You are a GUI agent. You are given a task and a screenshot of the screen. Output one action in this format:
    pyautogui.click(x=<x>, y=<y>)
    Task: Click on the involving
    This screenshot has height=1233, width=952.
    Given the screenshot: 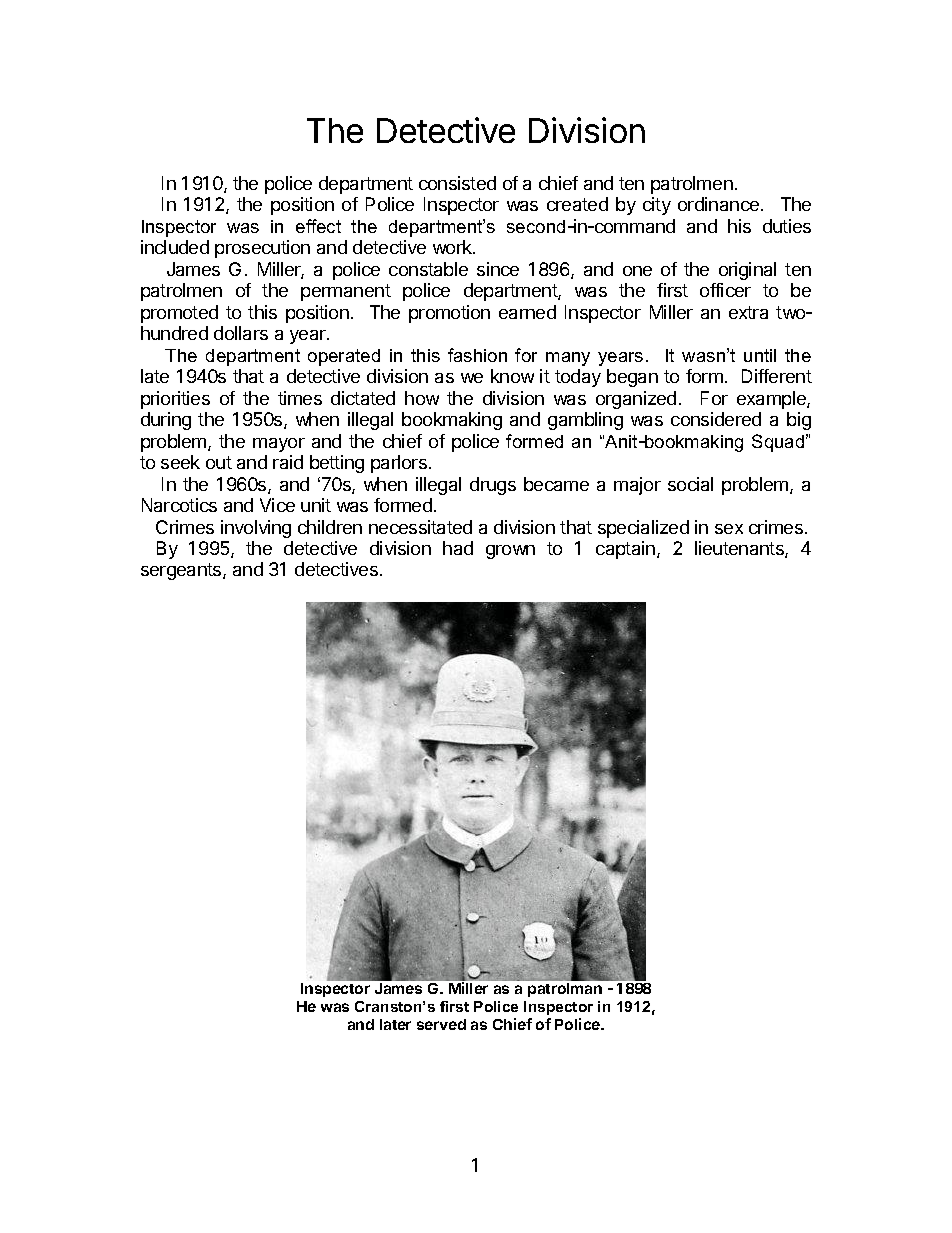 What is the action you would take?
    pyautogui.click(x=256, y=529)
